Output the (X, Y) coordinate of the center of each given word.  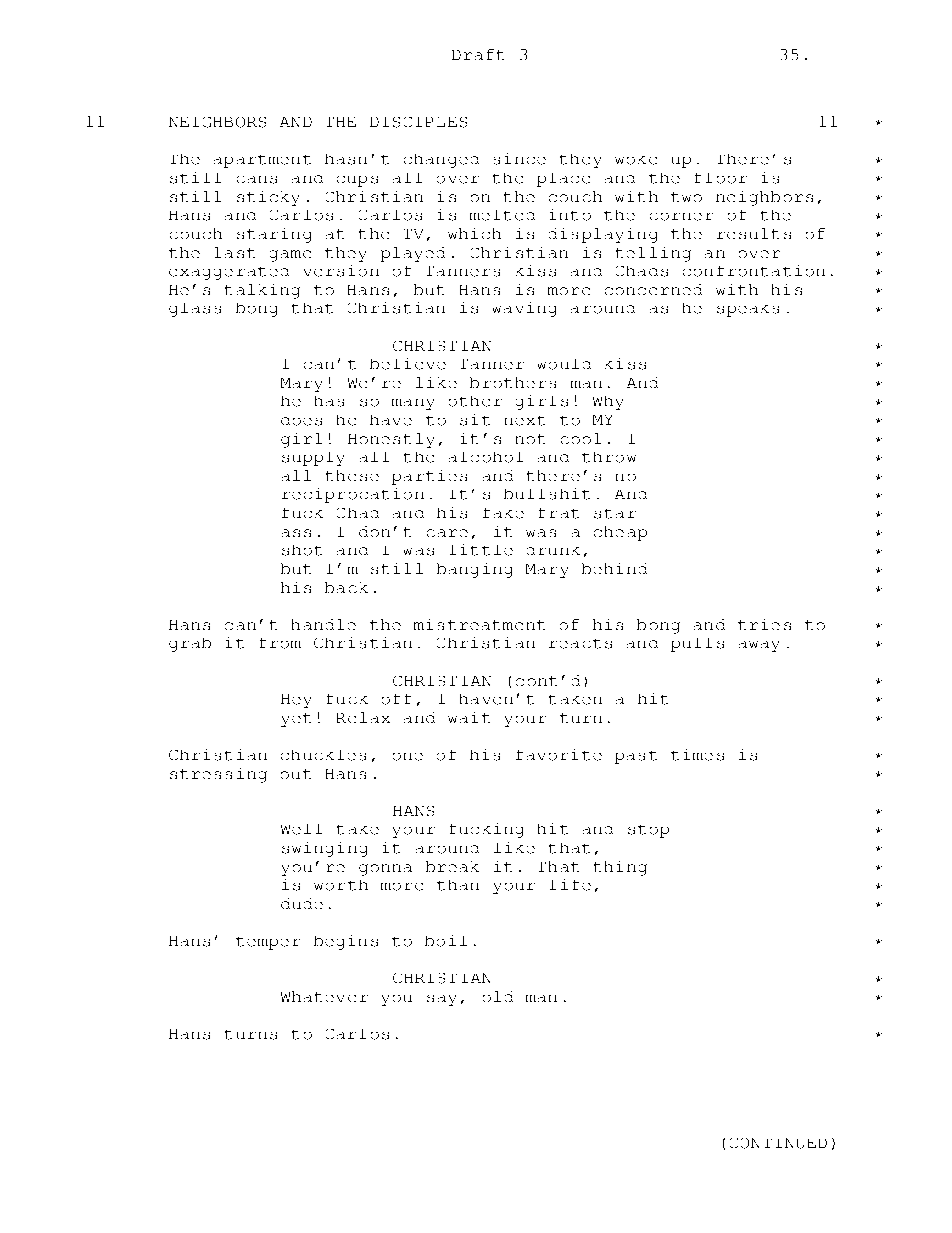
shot (302, 550)
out (296, 774)
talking (262, 291)
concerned (653, 289)
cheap (620, 533)
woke (636, 160)
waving (524, 309)
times (697, 755)
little (481, 550)
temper (268, 943)
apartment (262, 161)
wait (469, 717)
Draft (478, 54)
